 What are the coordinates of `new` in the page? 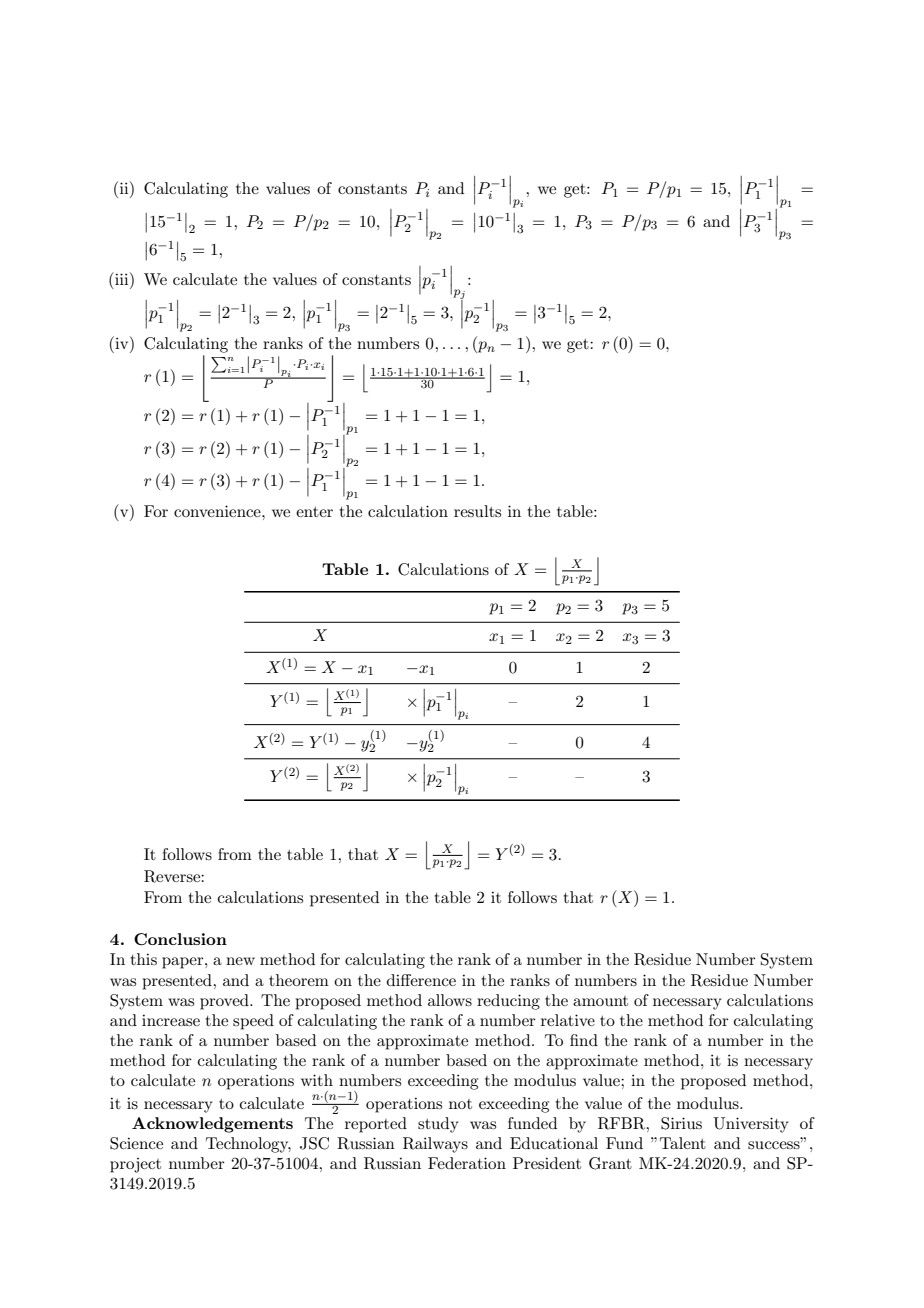 It's located at (240, 961).
